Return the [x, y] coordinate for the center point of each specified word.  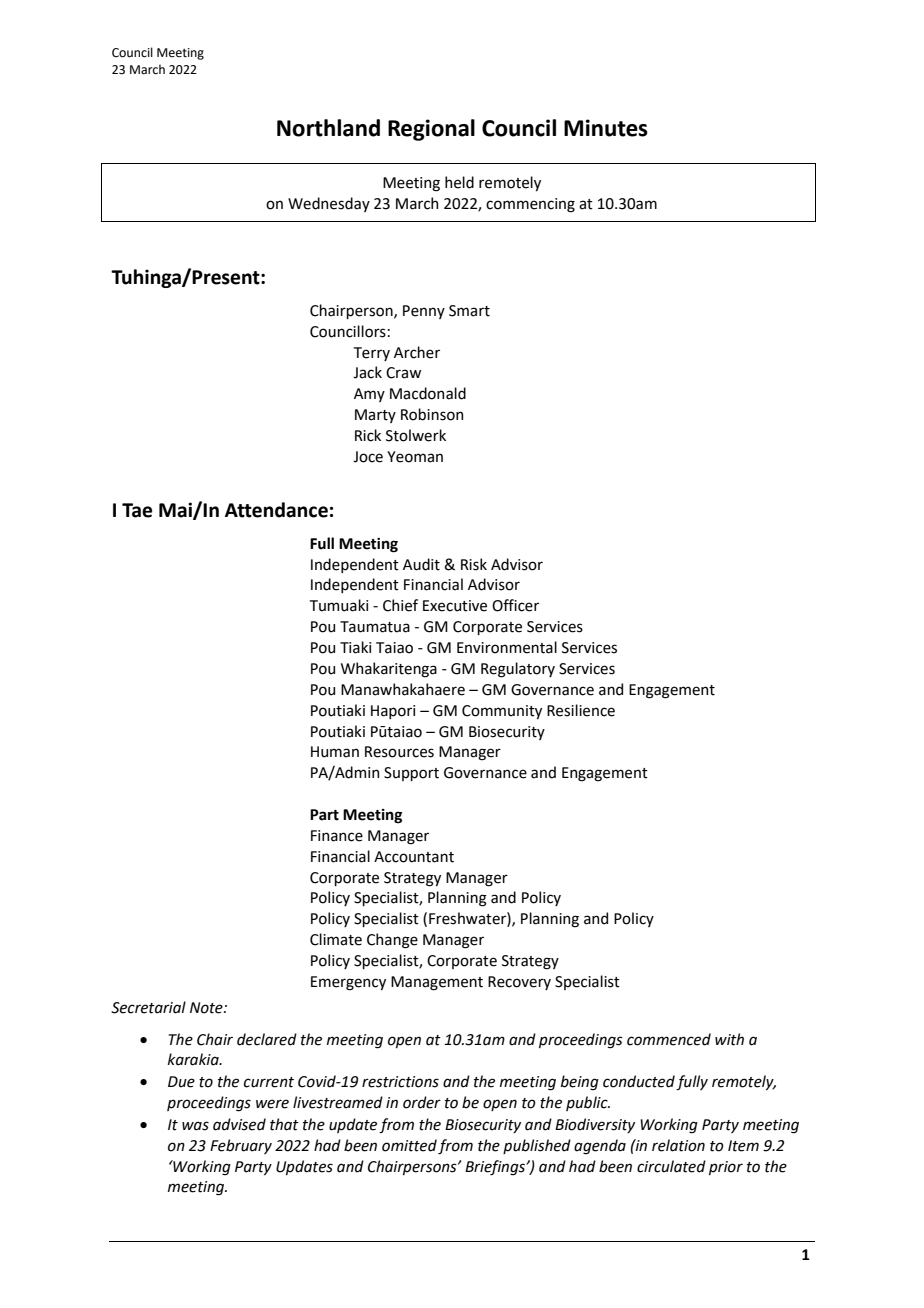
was [195, 1126]
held [459, 182]
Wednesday [329, 204]
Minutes [606, 128]
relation [678, 1145]
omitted [409, 1145]
